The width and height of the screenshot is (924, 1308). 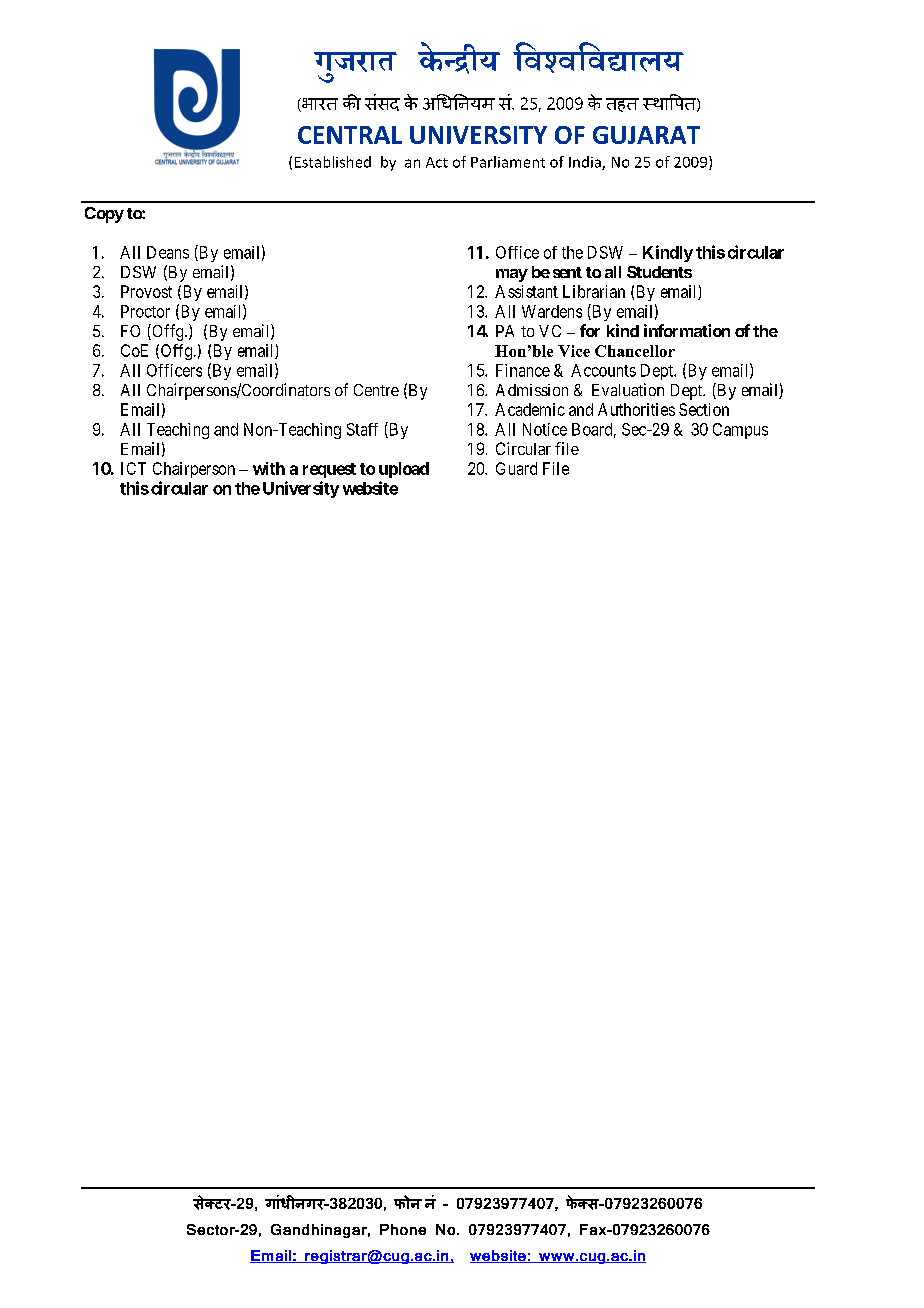 I want to click on Phone, so click(x=403, y=1229).
